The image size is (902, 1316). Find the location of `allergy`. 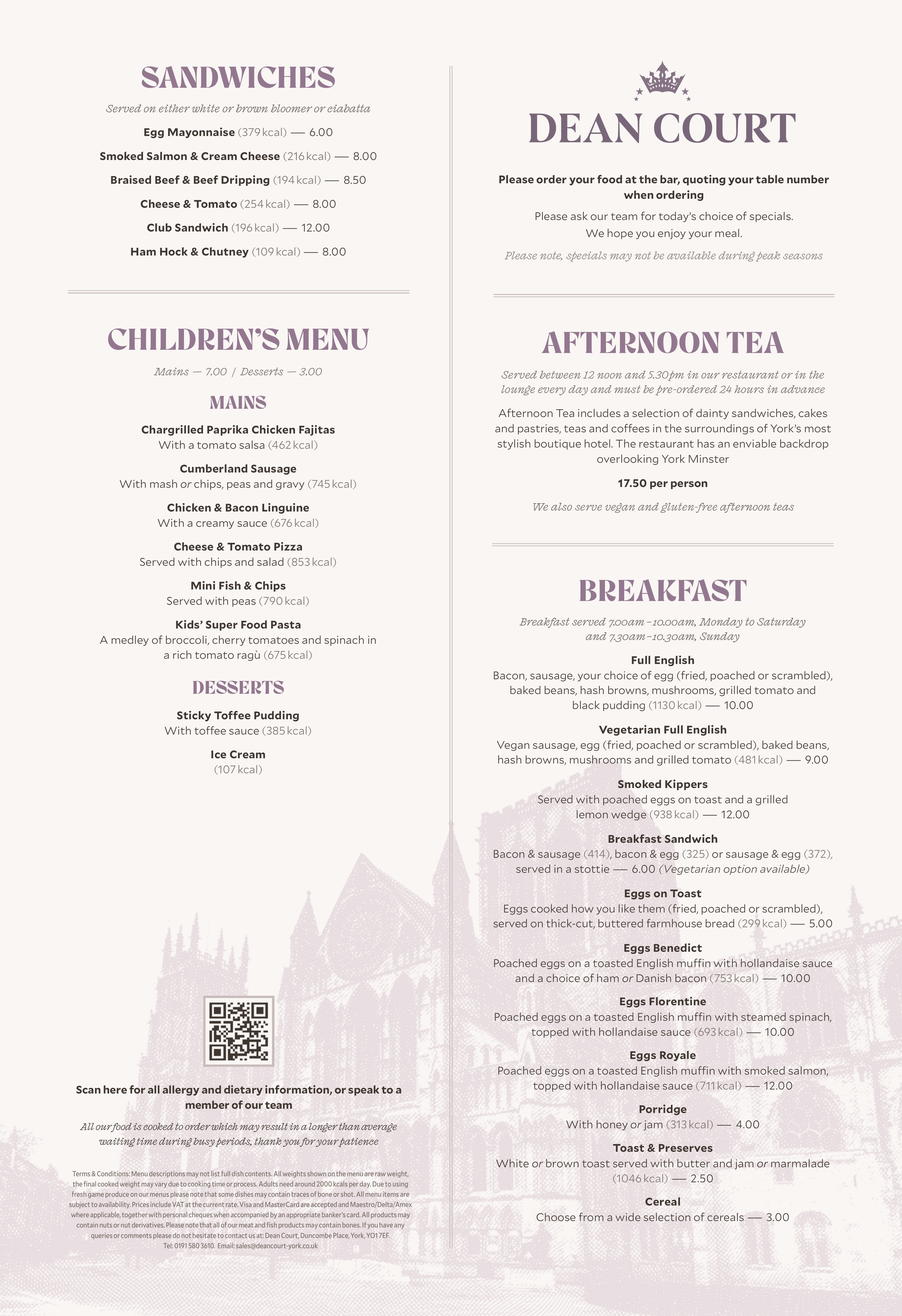

allergy is located at coordinates (181, 1090).
